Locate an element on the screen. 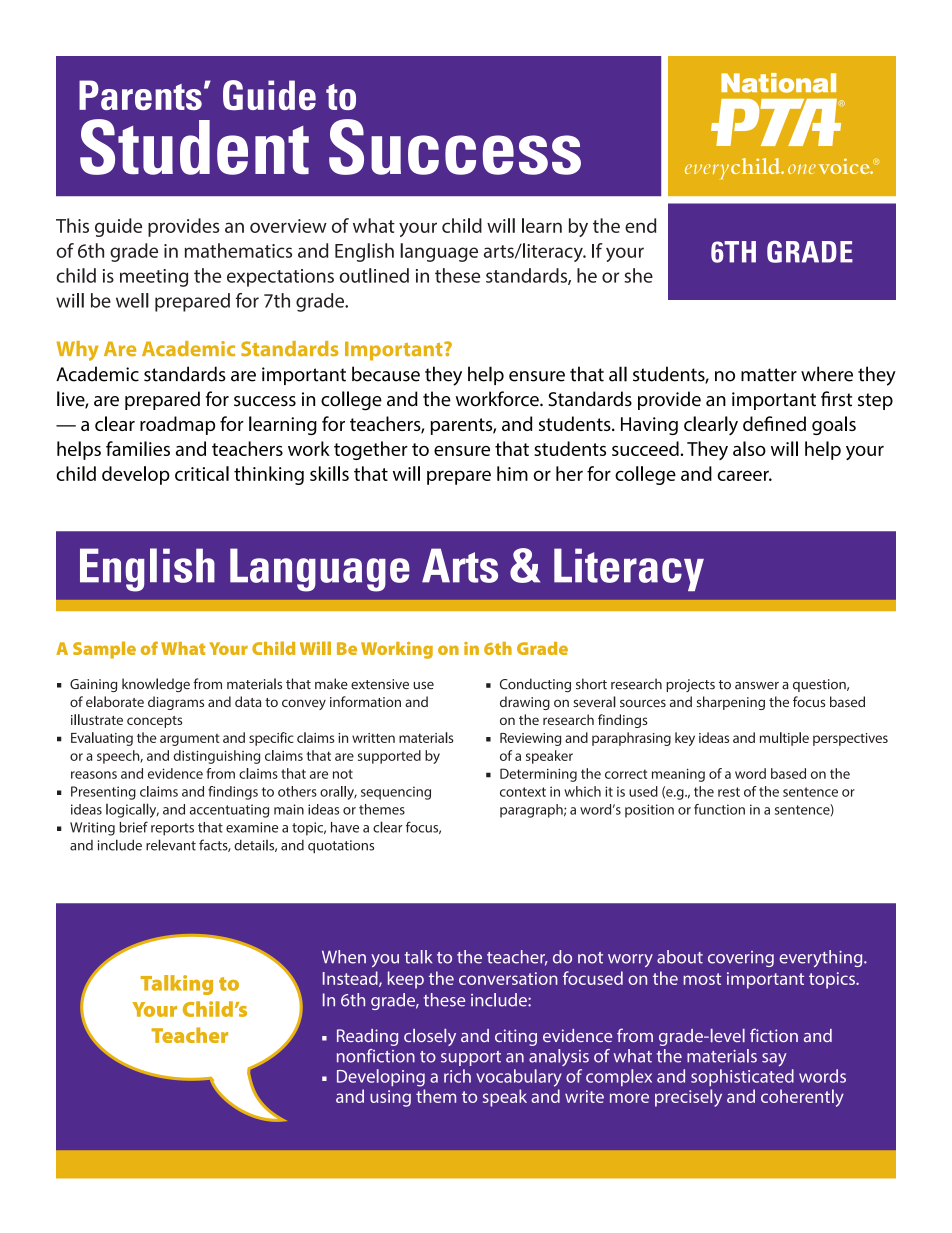 The height and width of the screenshot is (1233, 952). critical is located at coordinates (202, 473).
